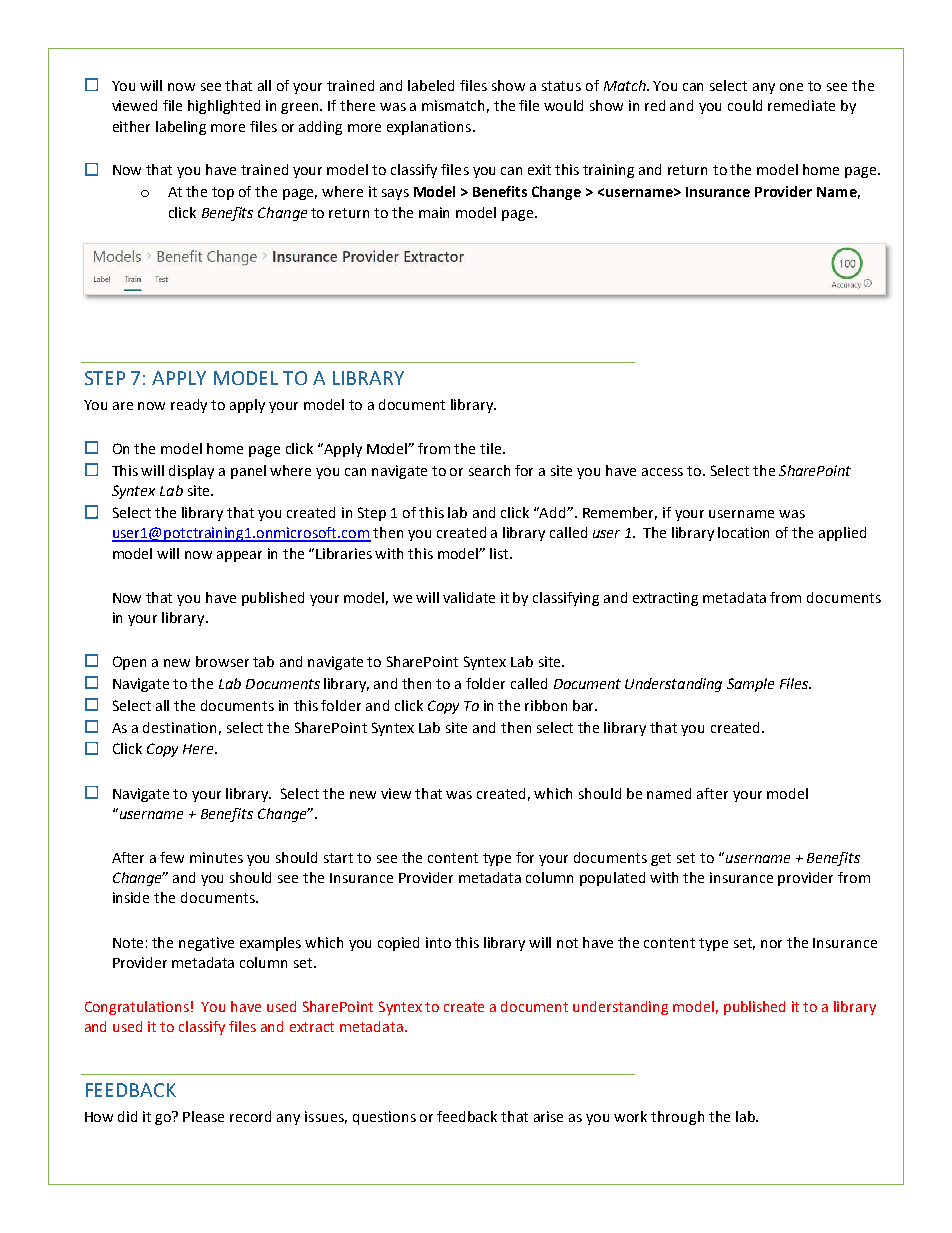  What do you see at coordinates (662, 472) in the screenshot?
I see `access` at bounding box center [662, 472].
